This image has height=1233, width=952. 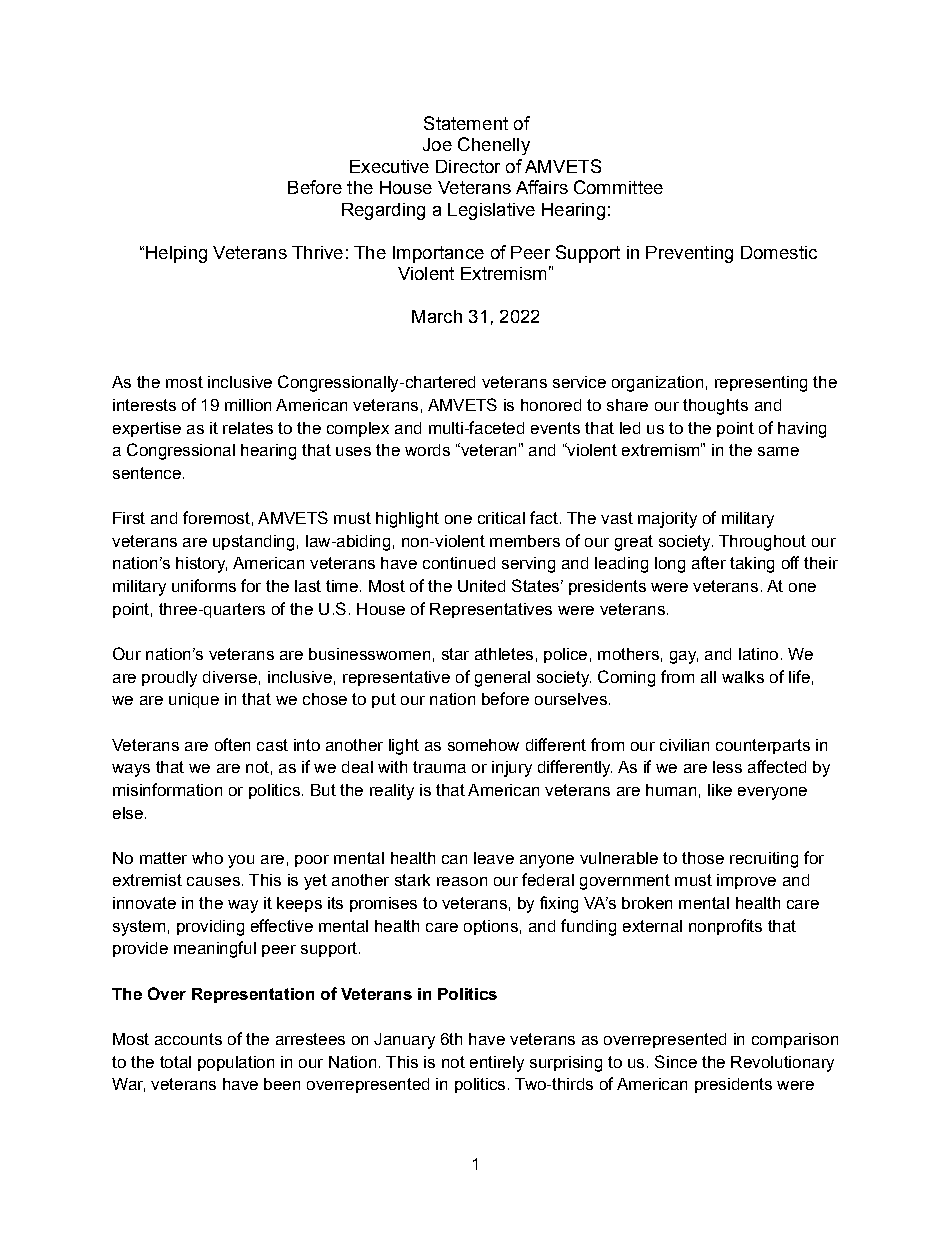 I want to click on Director, so click(x=468, y=166).
